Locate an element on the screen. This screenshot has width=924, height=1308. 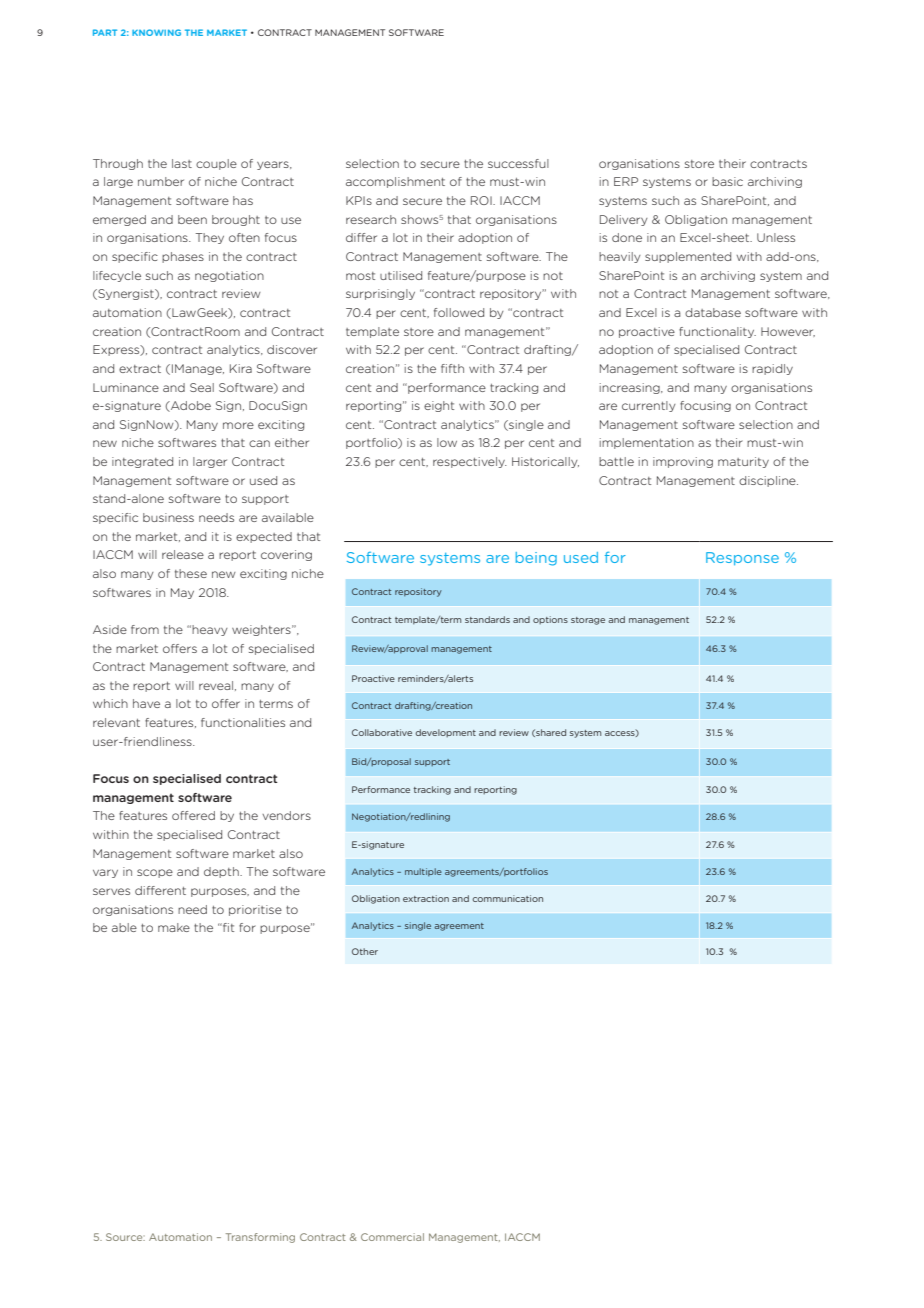
Other is located at coordinates (365, 951).
